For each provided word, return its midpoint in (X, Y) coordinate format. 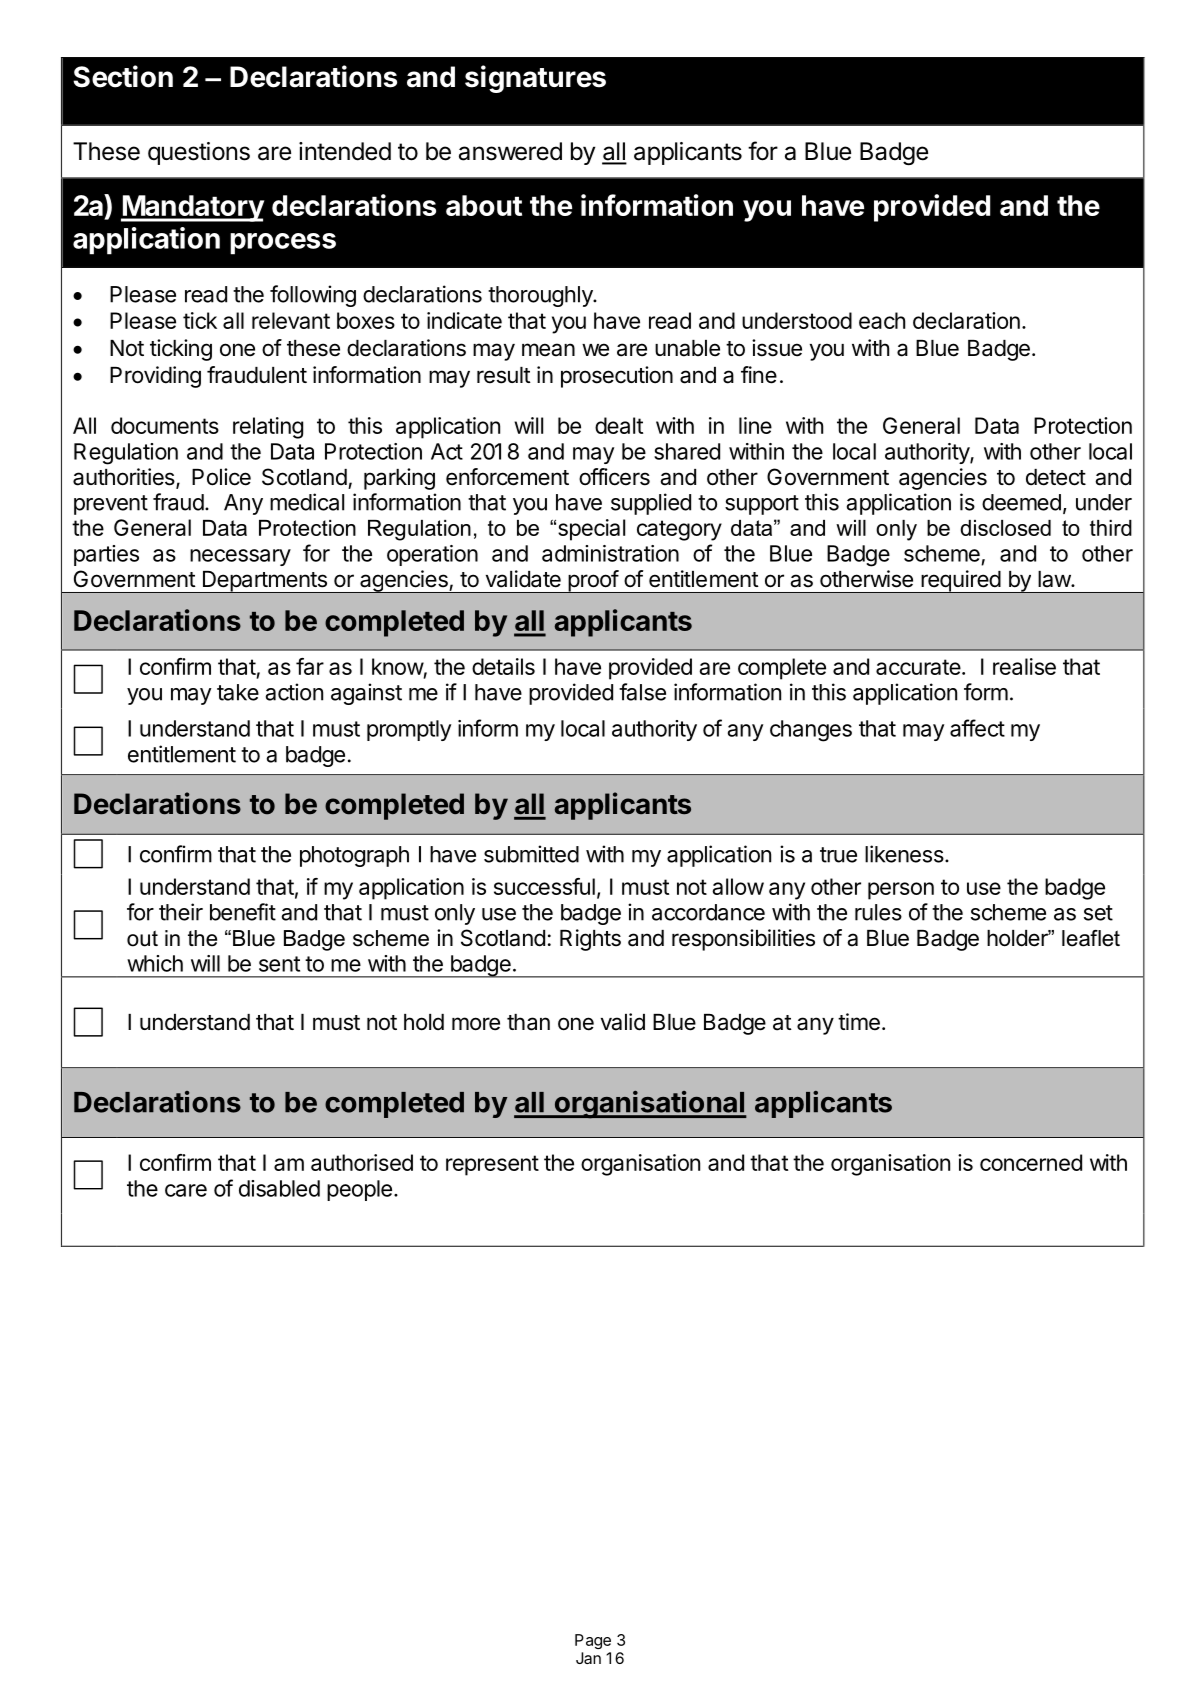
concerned (1031, 1162)
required (960, 581)
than (528, 1022)
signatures (535, 79)
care (186, 1190)
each (882, 320)
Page (593, 1641)
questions (199, 153)
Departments (264, 582)
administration (610, 553)
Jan (588, 1658)
